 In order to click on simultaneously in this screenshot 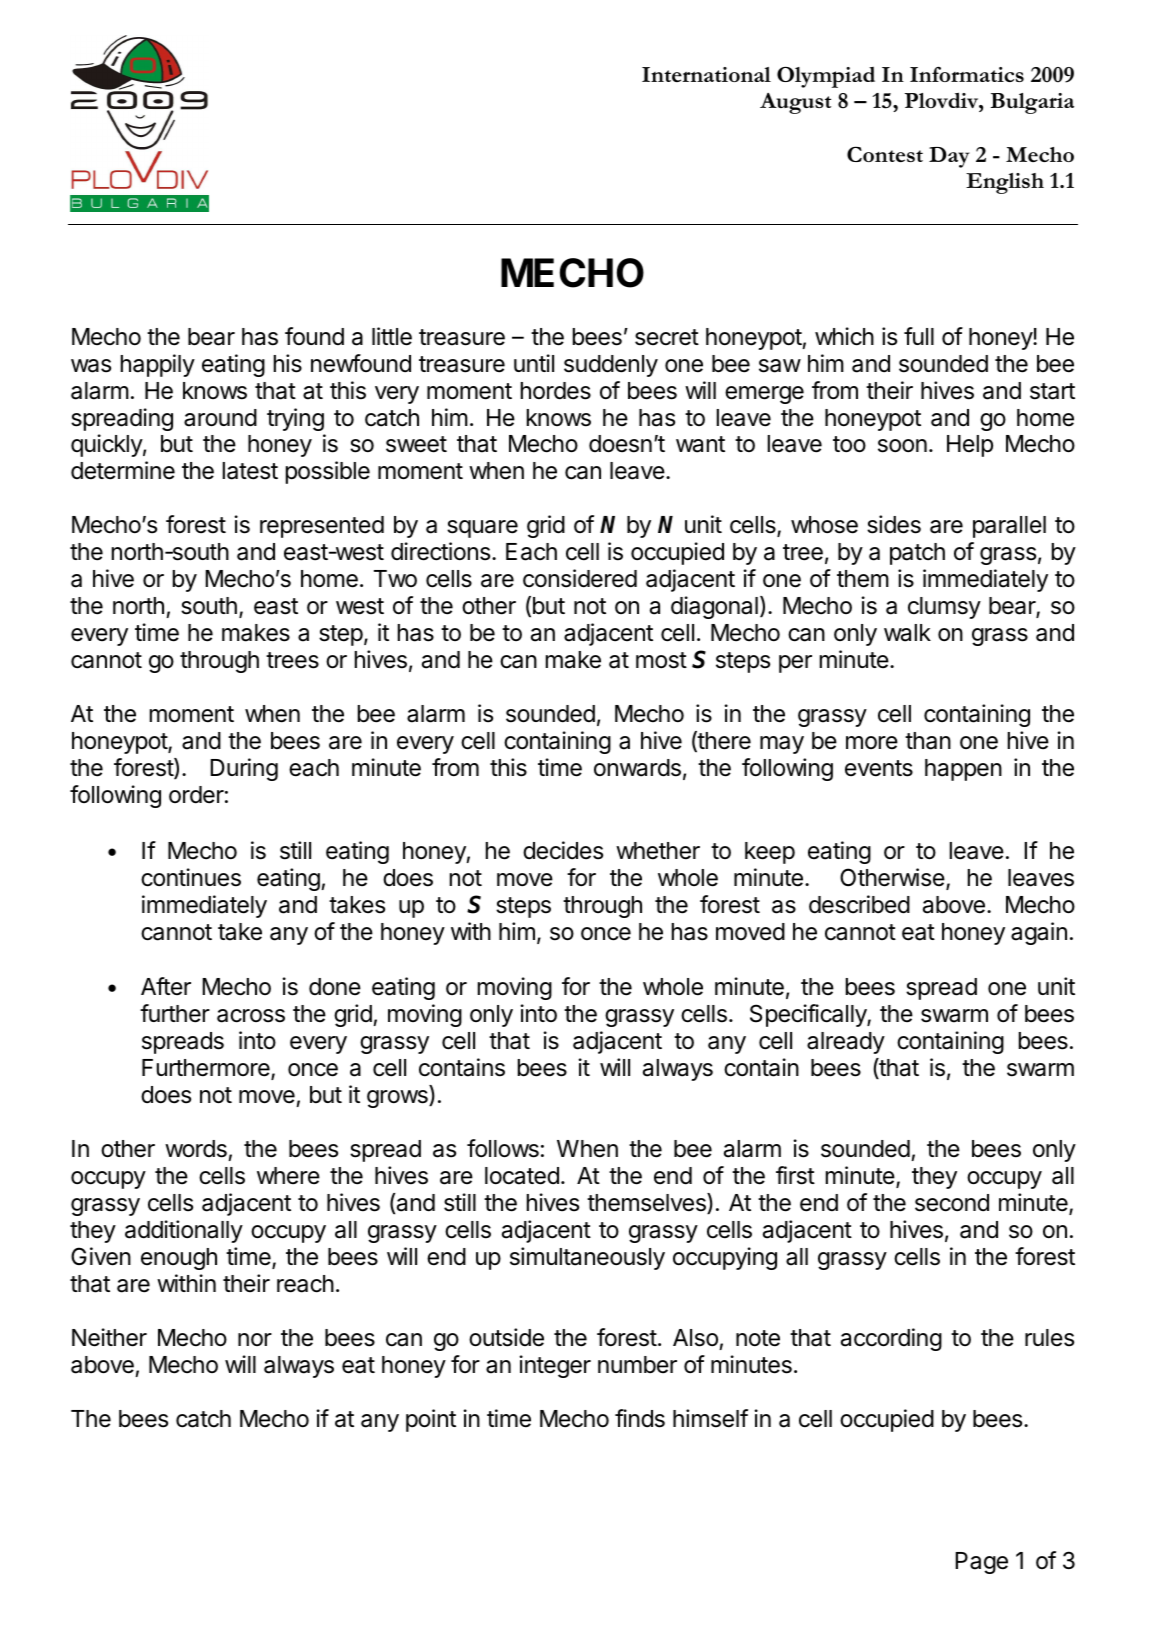, I will do `click(587, 1258)`.
